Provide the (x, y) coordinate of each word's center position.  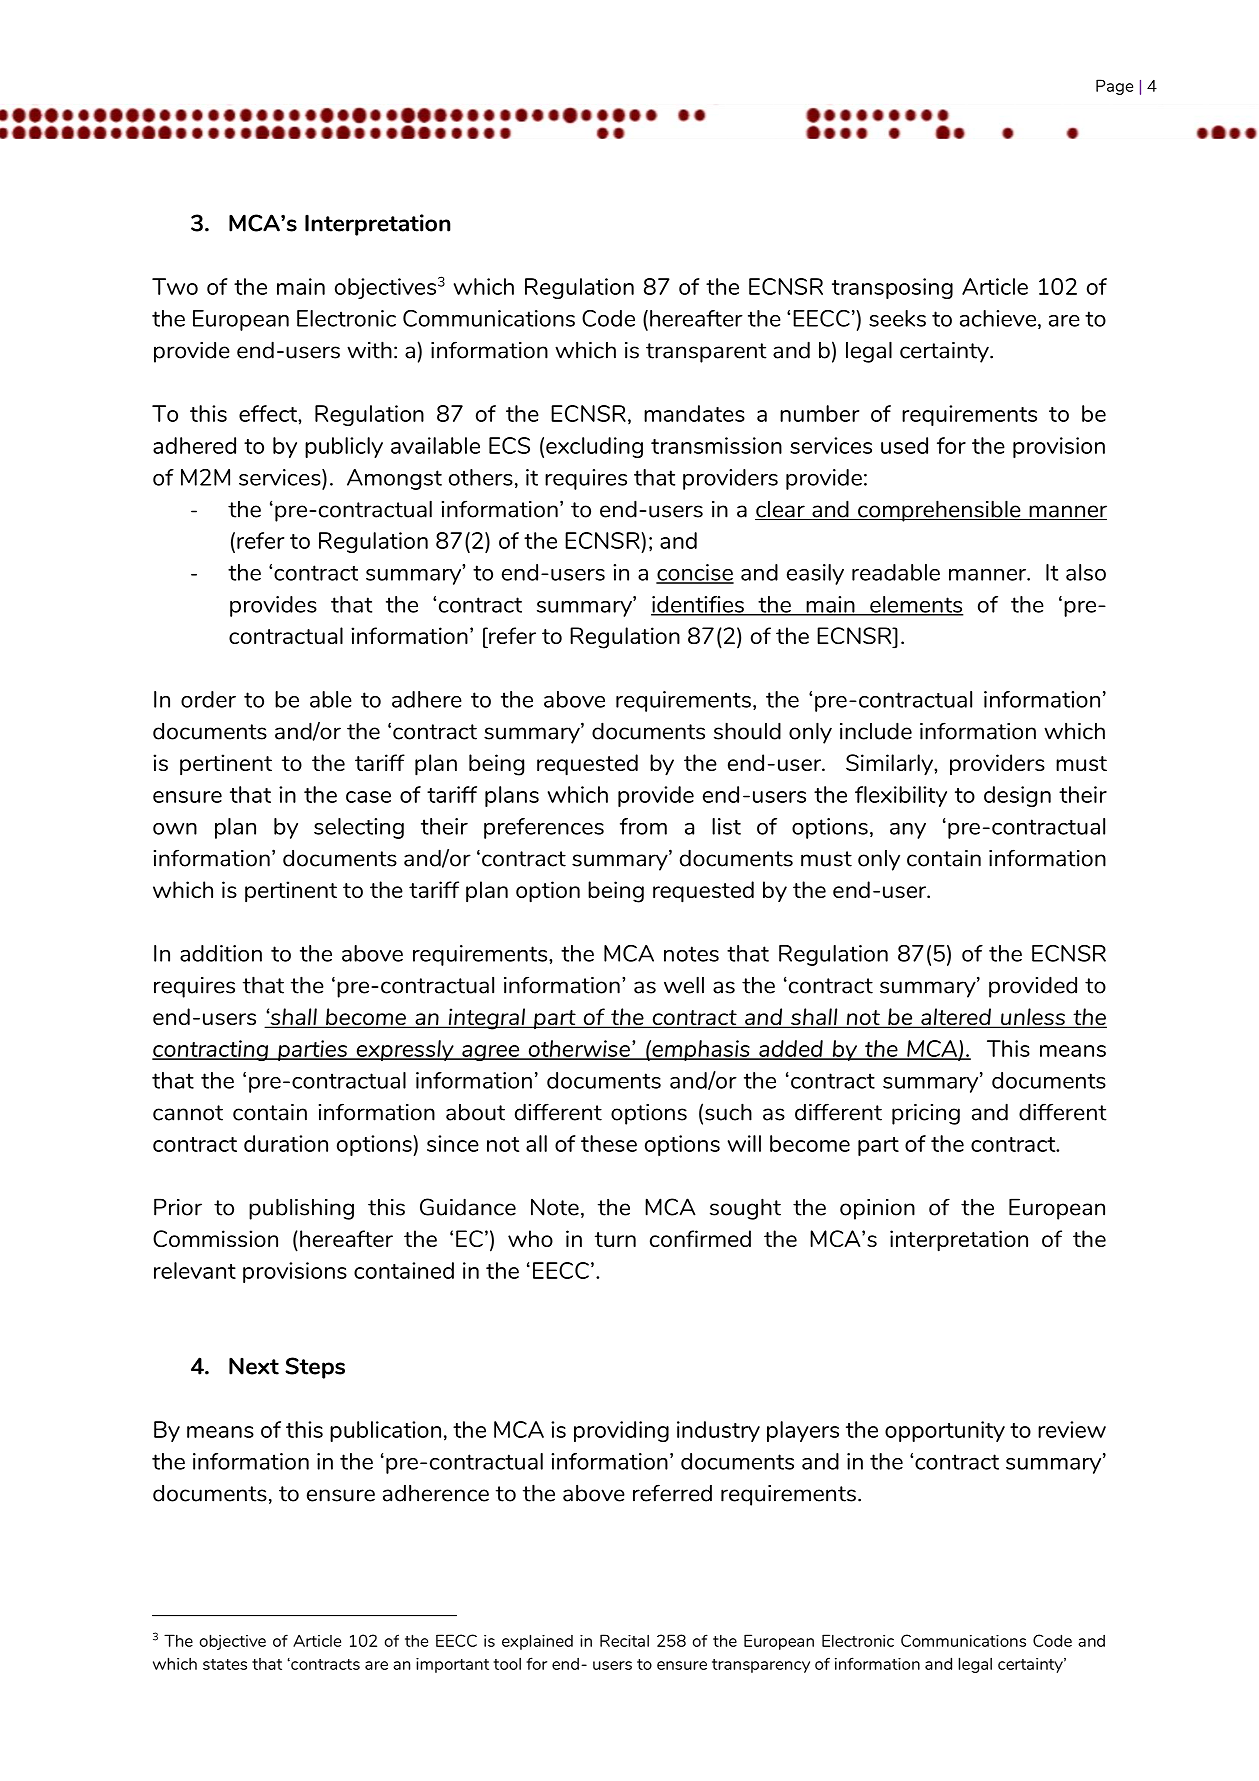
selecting (359, 828)
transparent (706, 353)
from (643, 826)
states (225, 1664)
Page (1114, 87)
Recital (624, 1640)
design (1017, 796)
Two (175, 286)
